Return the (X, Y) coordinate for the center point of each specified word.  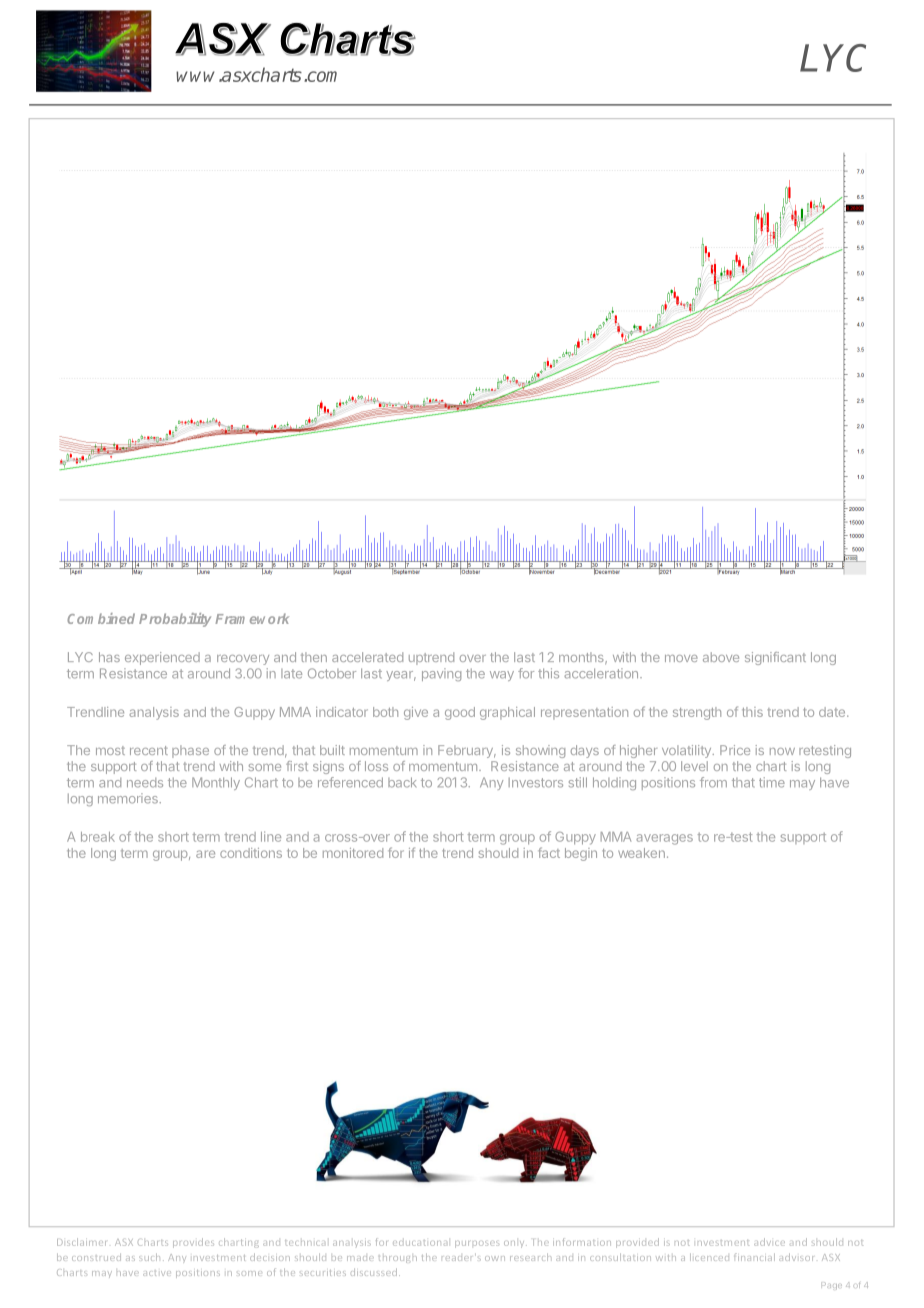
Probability (175, 620)
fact (549, 852)
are (205, 854)
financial (754, 1257)
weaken (641, 853)
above (721, 657)
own (495, 1258)
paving (441, 674)
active (157, 1273)
